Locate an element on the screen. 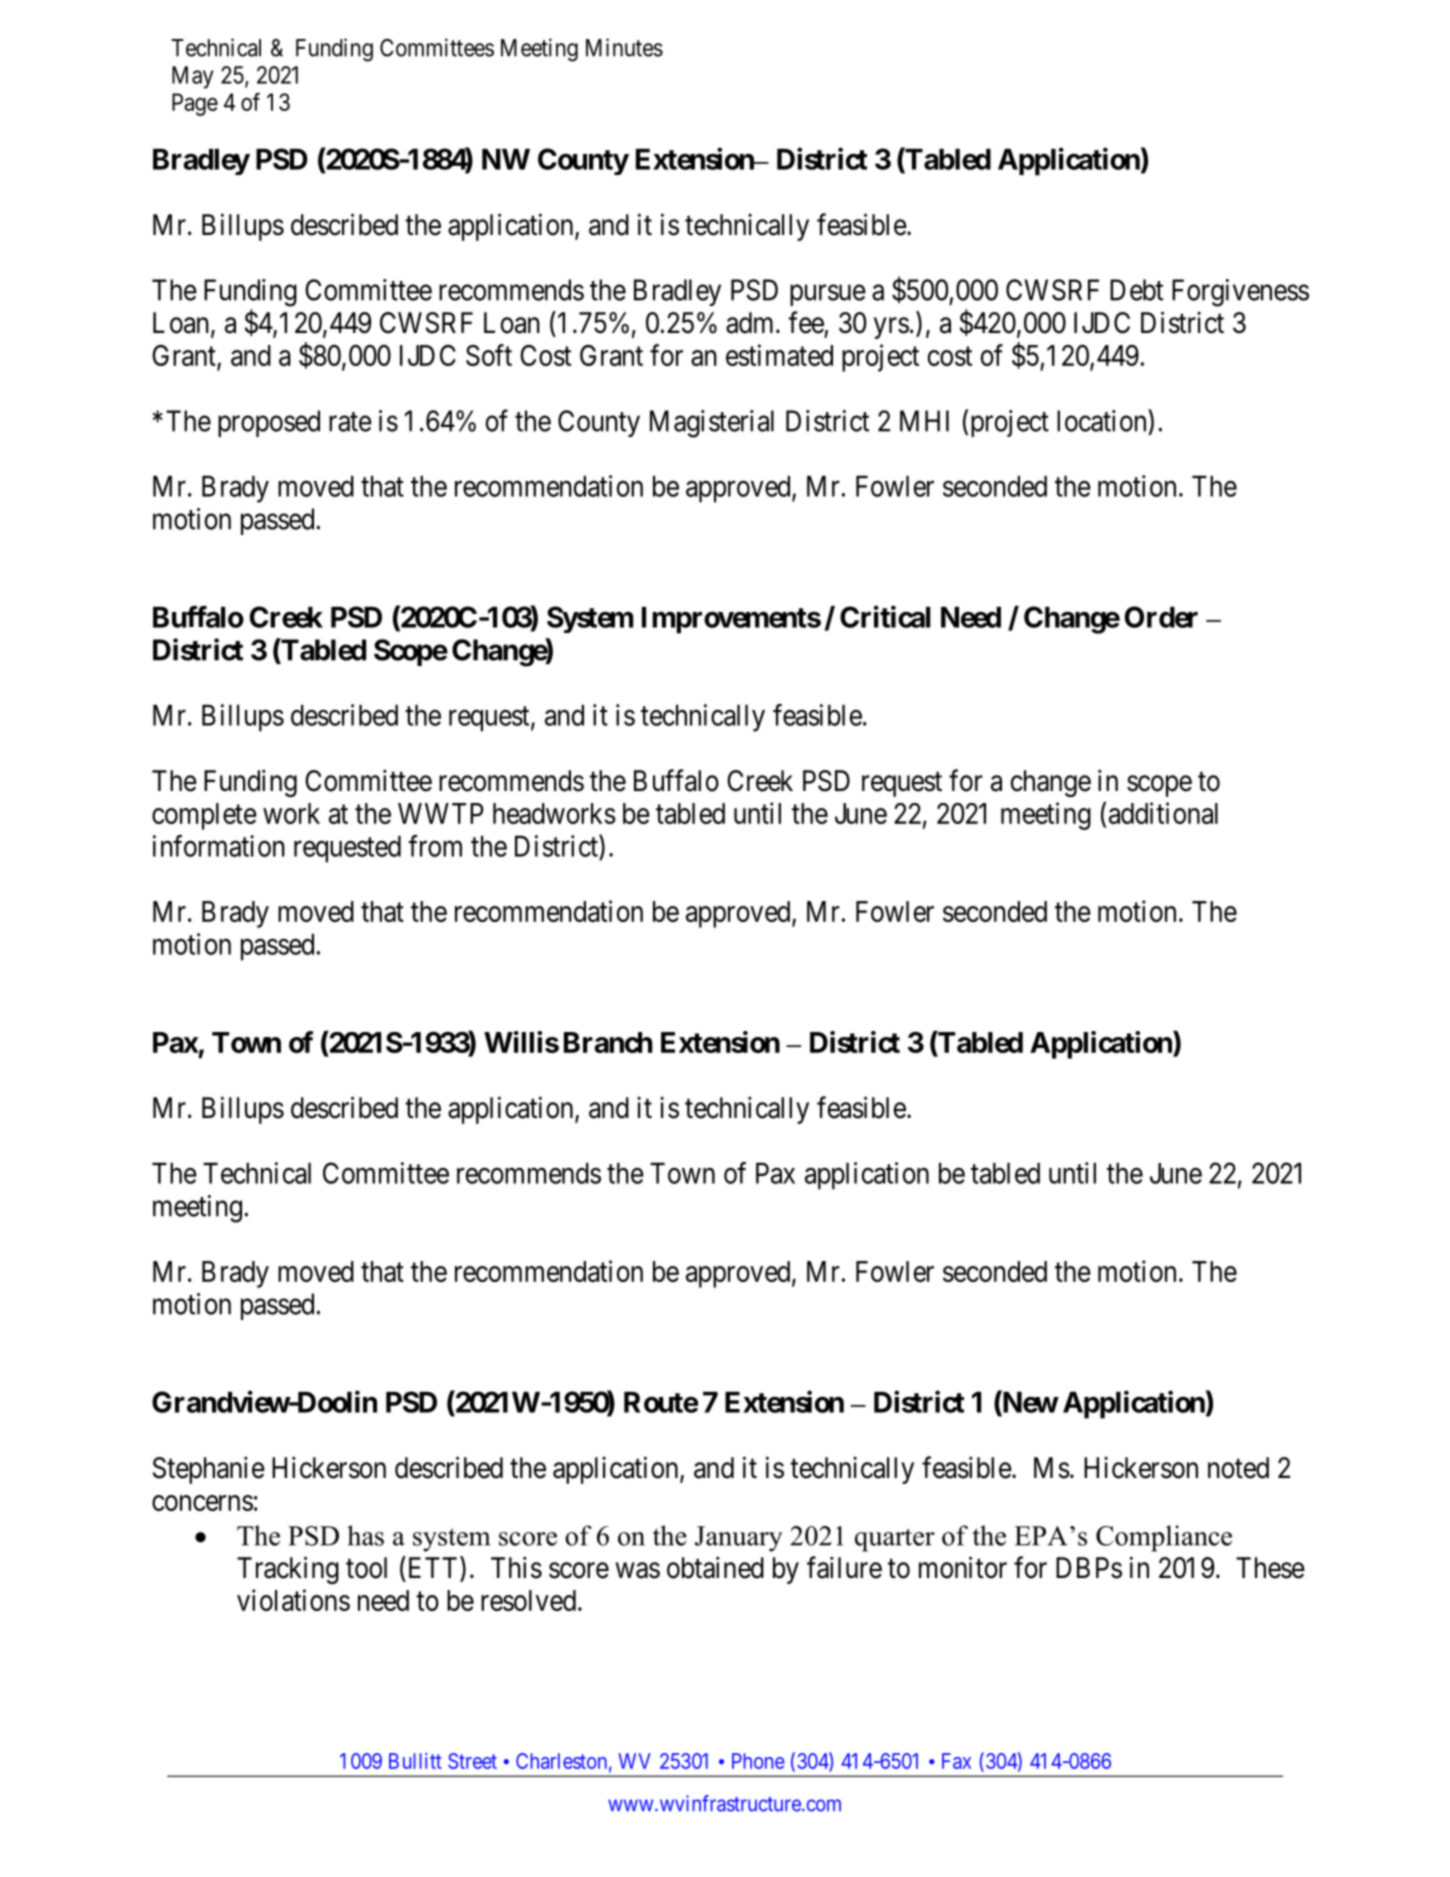  Compliance is located at coordinates (1164, 1538).
